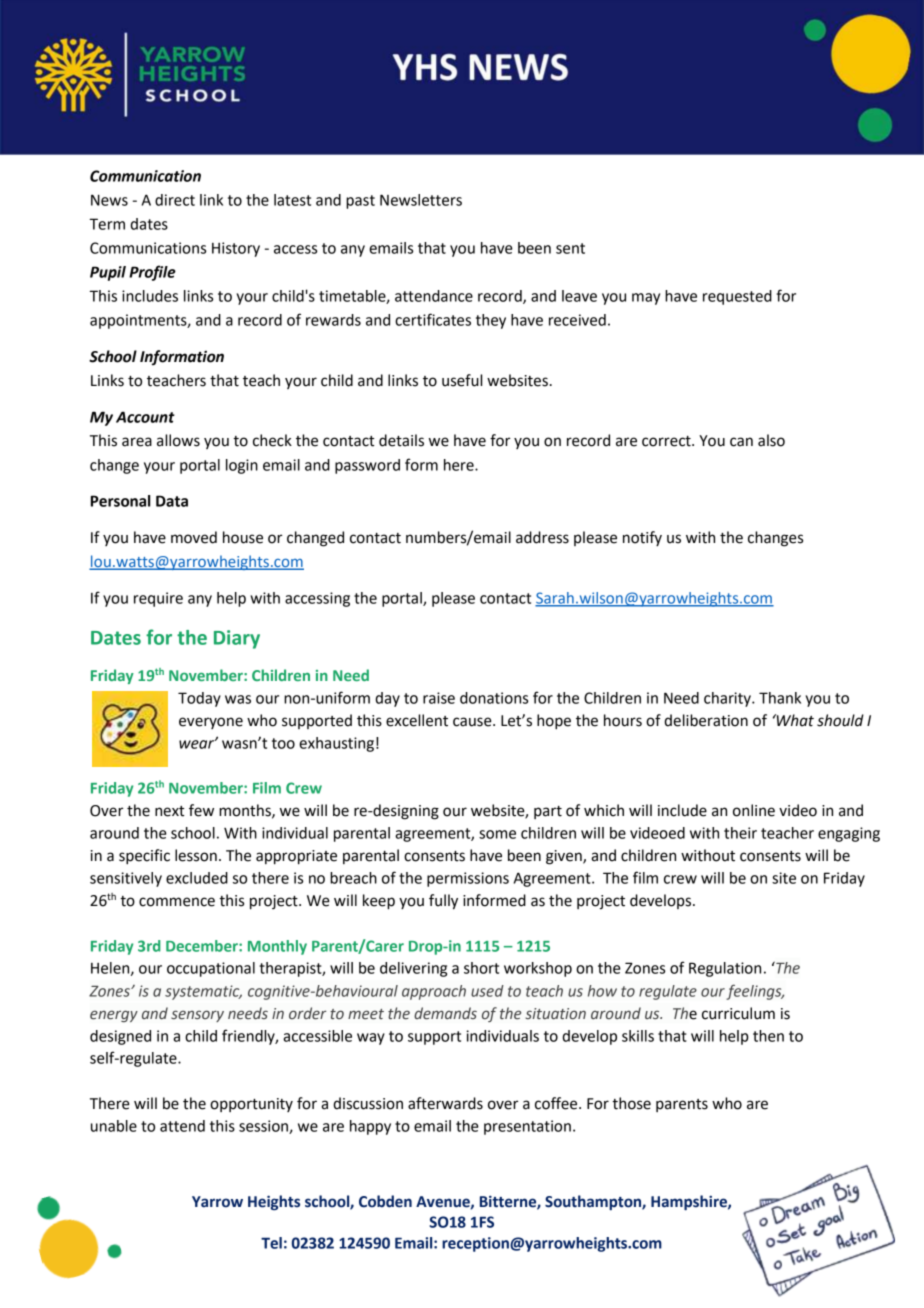 Image resolution: width=924 pixels, height=1308 pixels. I want to click on cause, so click(473, 722).
